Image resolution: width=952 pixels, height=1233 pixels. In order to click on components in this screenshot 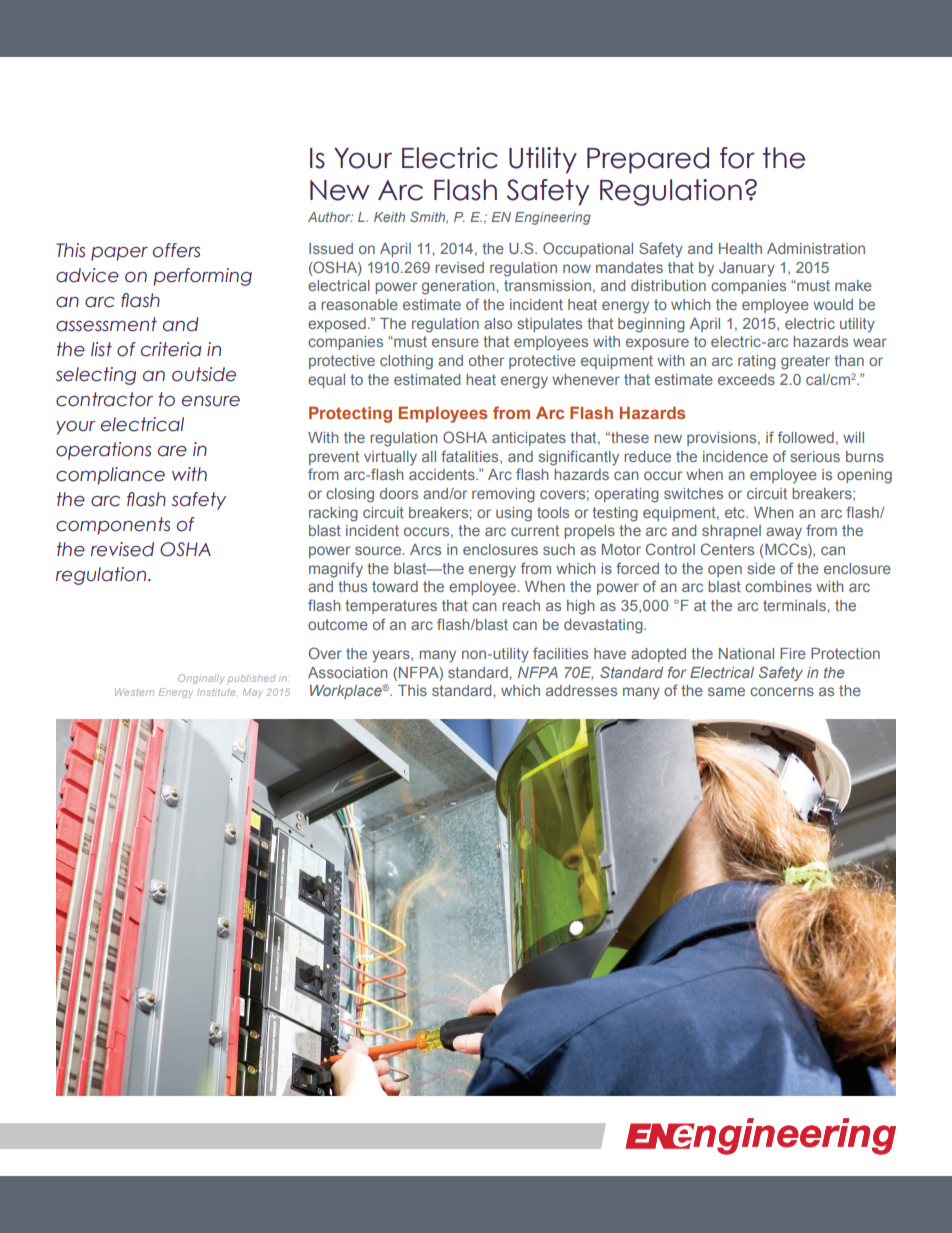, I will do `click(113, 526)`.
